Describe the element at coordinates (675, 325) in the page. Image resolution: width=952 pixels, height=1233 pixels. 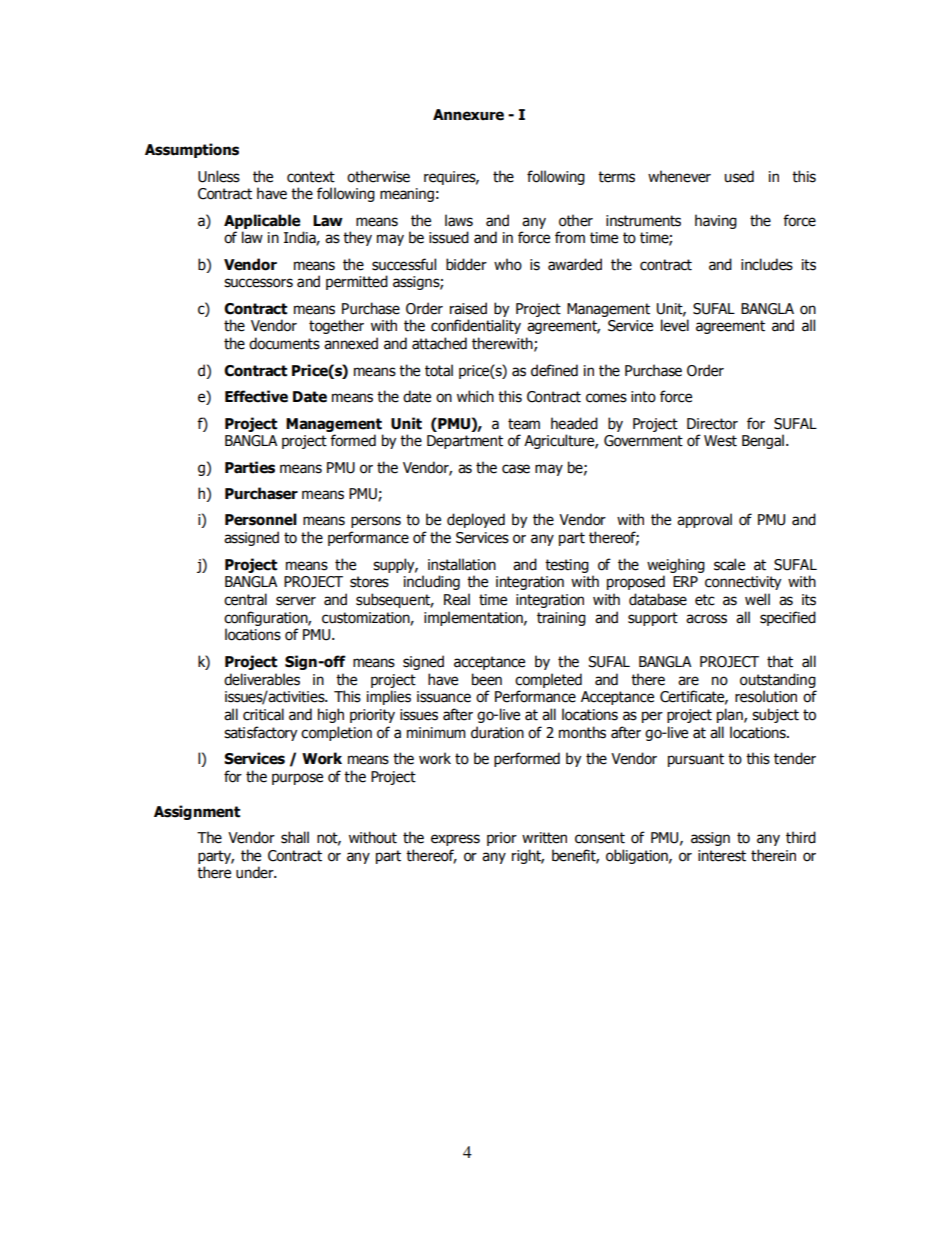
I see `level` at that location.
